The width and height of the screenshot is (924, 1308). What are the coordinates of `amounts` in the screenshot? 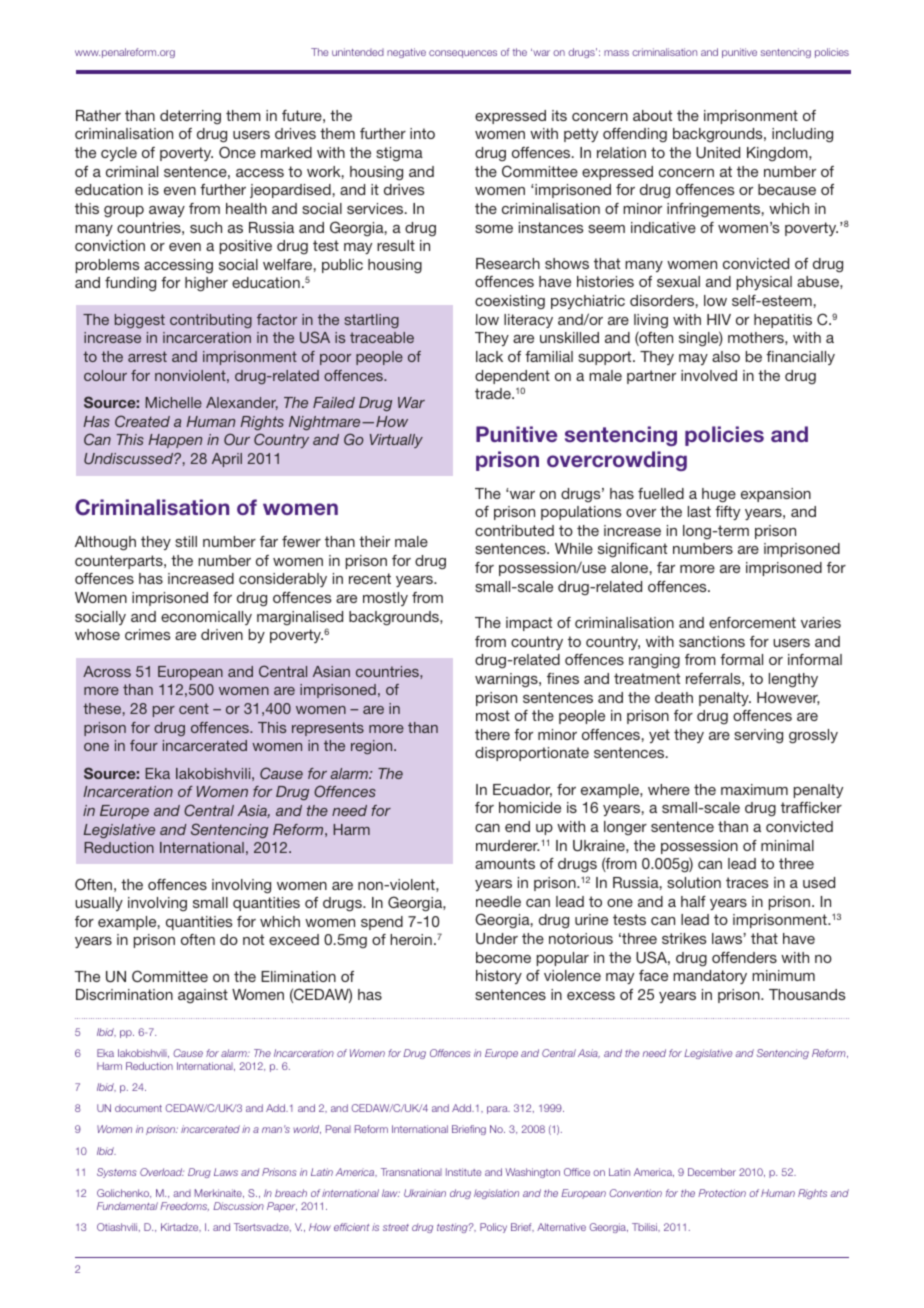 It's located at (505, 863).
